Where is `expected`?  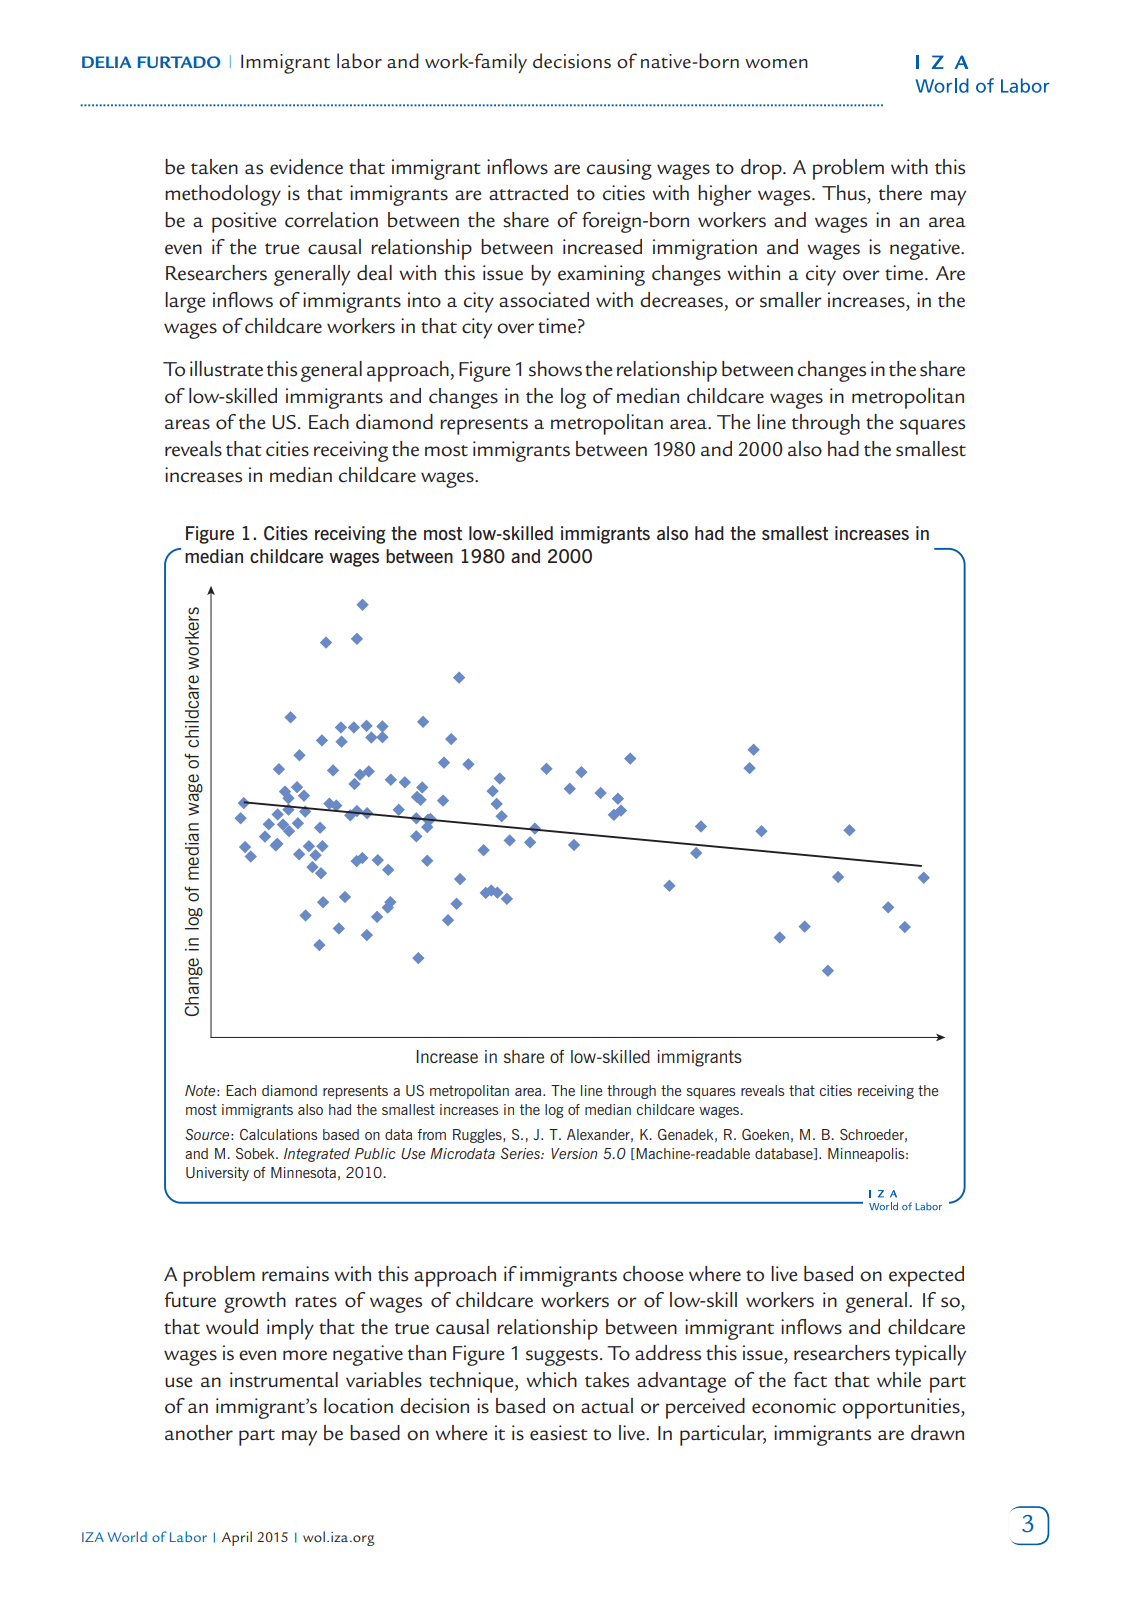
expected is located at coordinates (926, 1276).
